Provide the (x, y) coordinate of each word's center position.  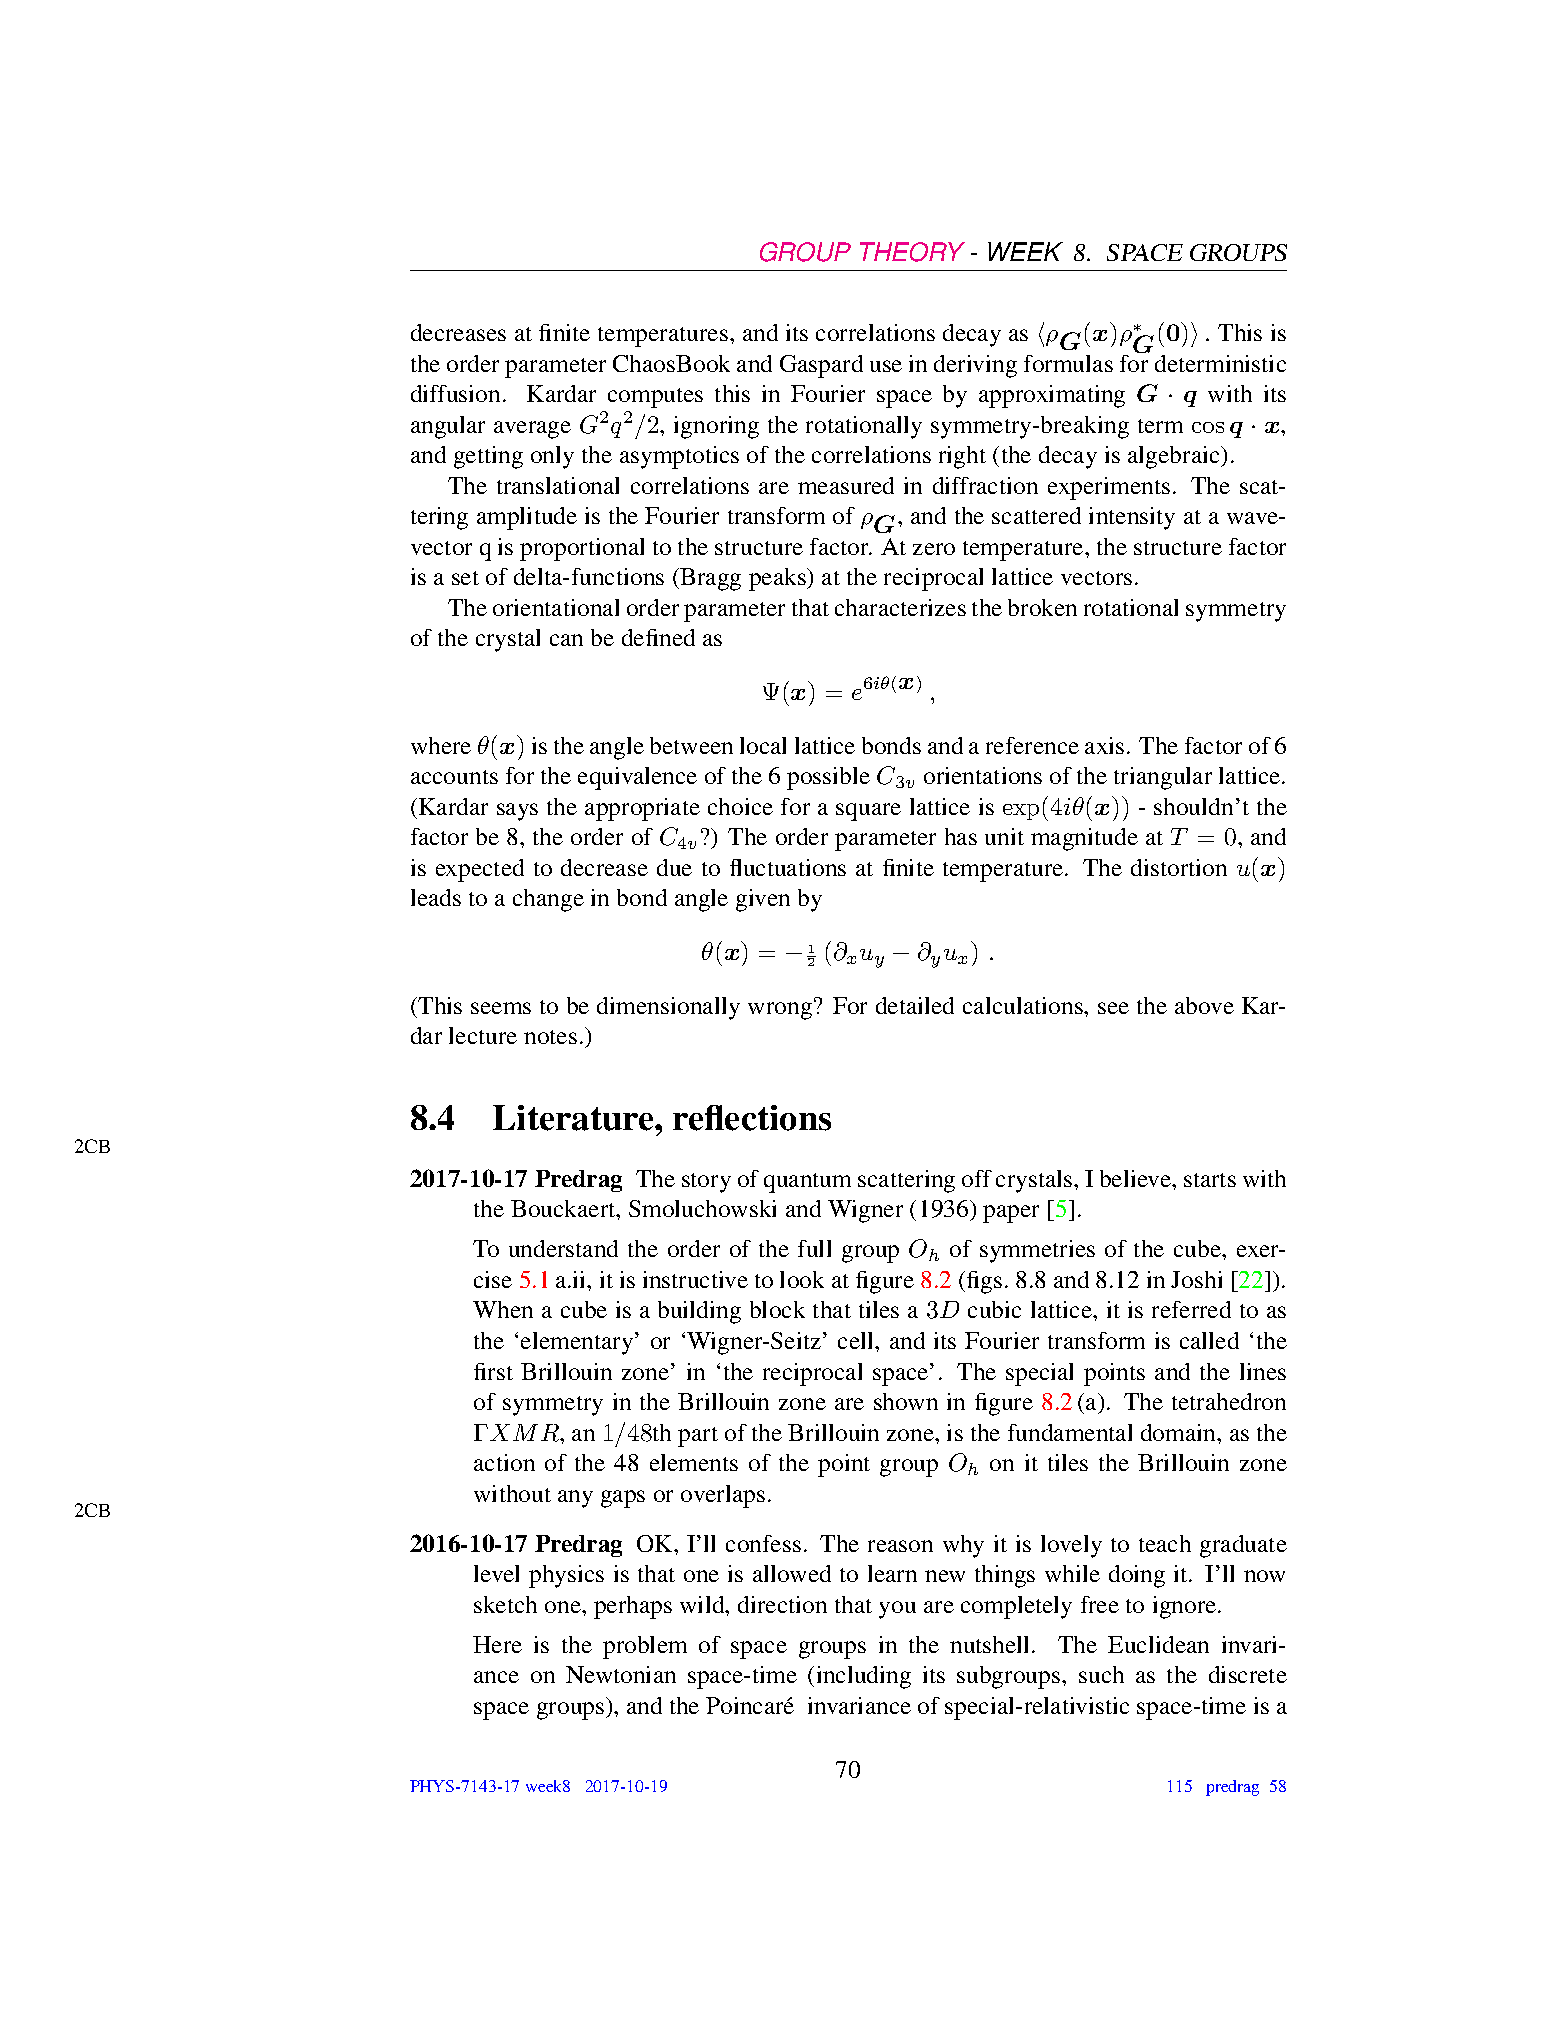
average (532, 430)
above (1204, 1005)
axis (1104, 745)
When (503, 1309)
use (886, 366)
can (566, 640)
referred (1191, 1309)
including (864, 1677)
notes (550, 1037)
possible (828, 778)
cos (1208, 427)
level (496, 1573)
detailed (915, 1005)
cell (857, 1340)
